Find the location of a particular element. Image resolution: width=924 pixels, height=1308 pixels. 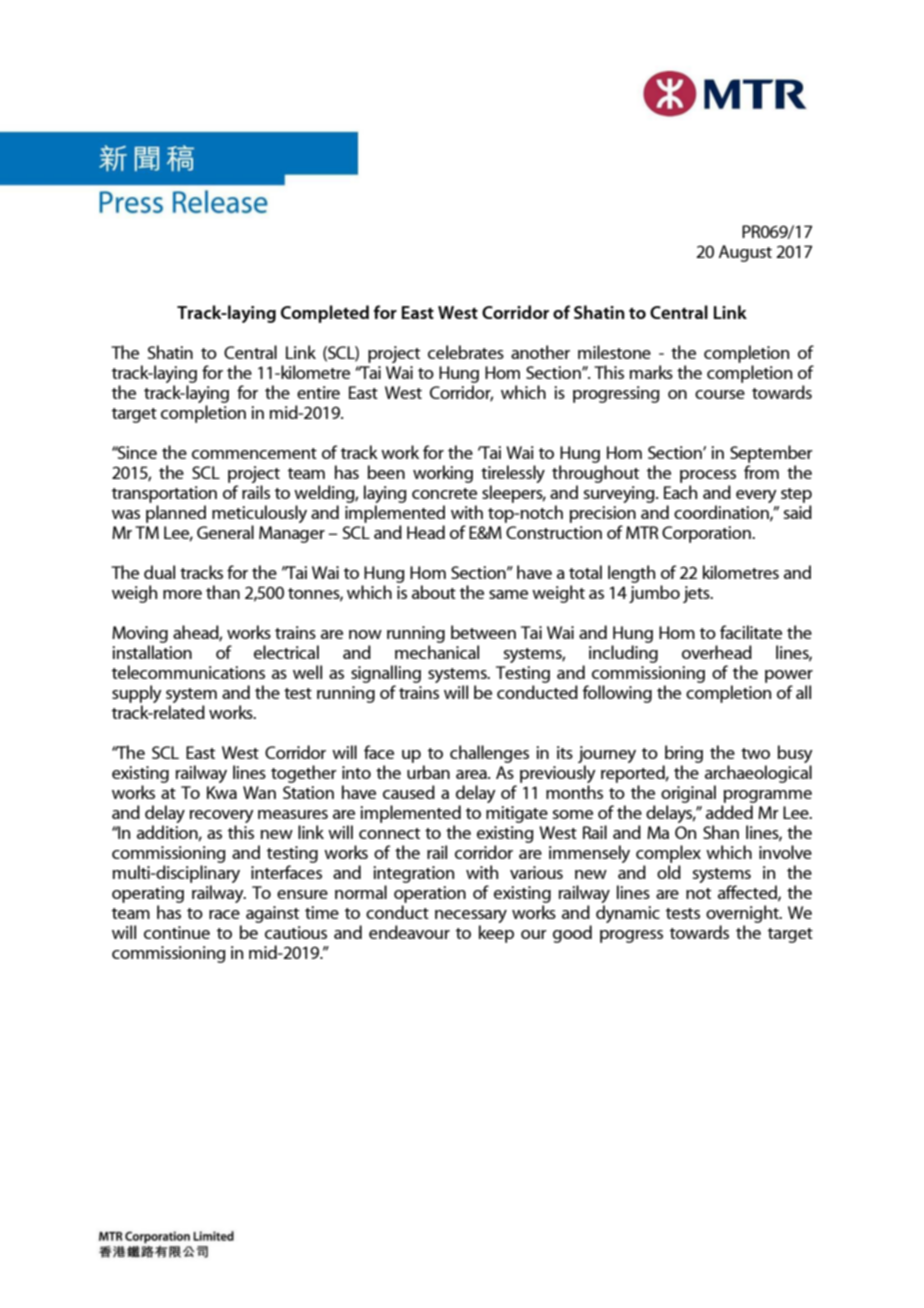

than is located at coordinates (223, 592).
